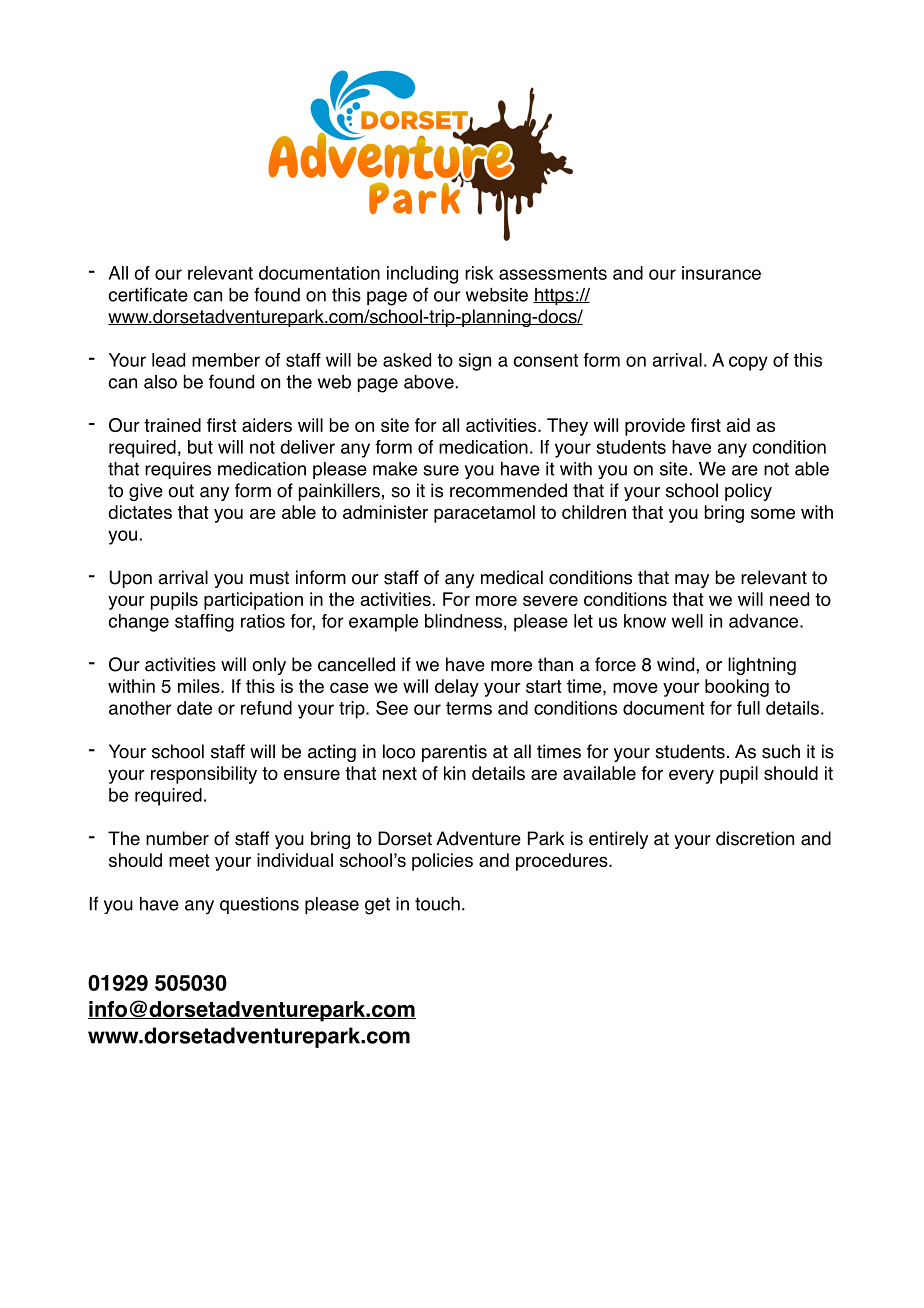 The image size is (924, 1308). I want to click on out, so click(181, 491).
